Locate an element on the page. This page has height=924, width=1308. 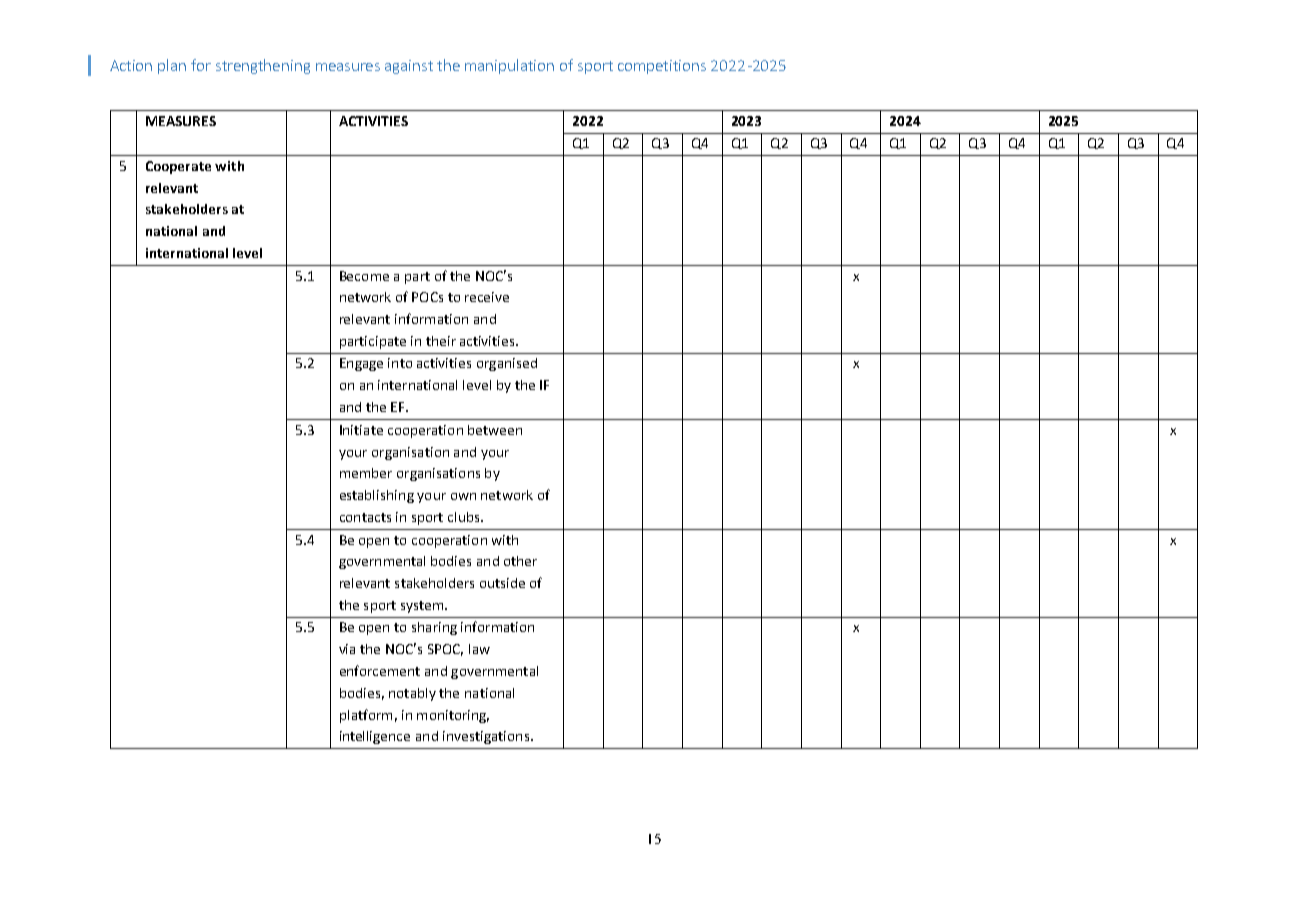
investigations is located at coordinates (486, 737).
